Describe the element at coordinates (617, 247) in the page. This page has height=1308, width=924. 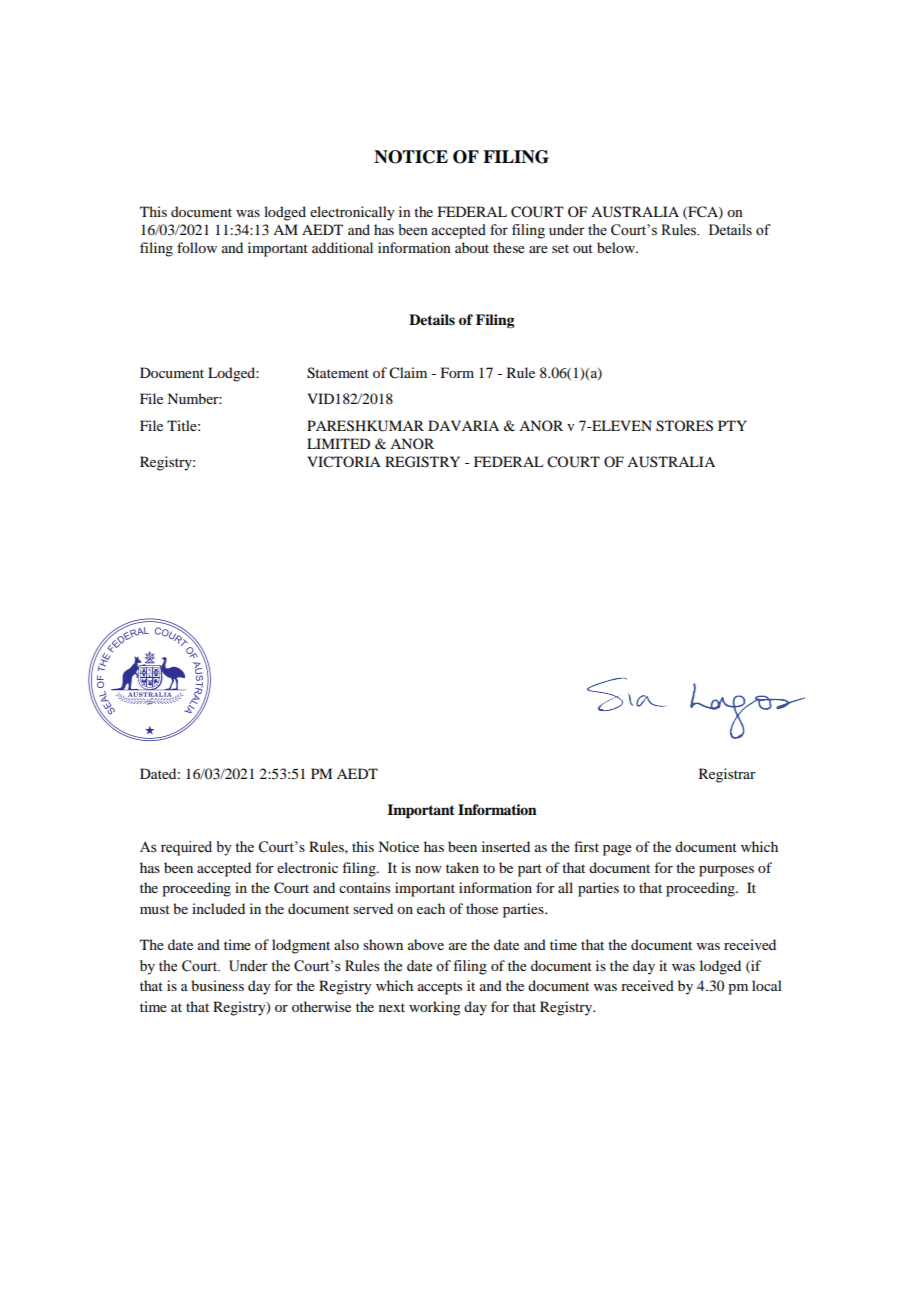
I see `below` at that location.
